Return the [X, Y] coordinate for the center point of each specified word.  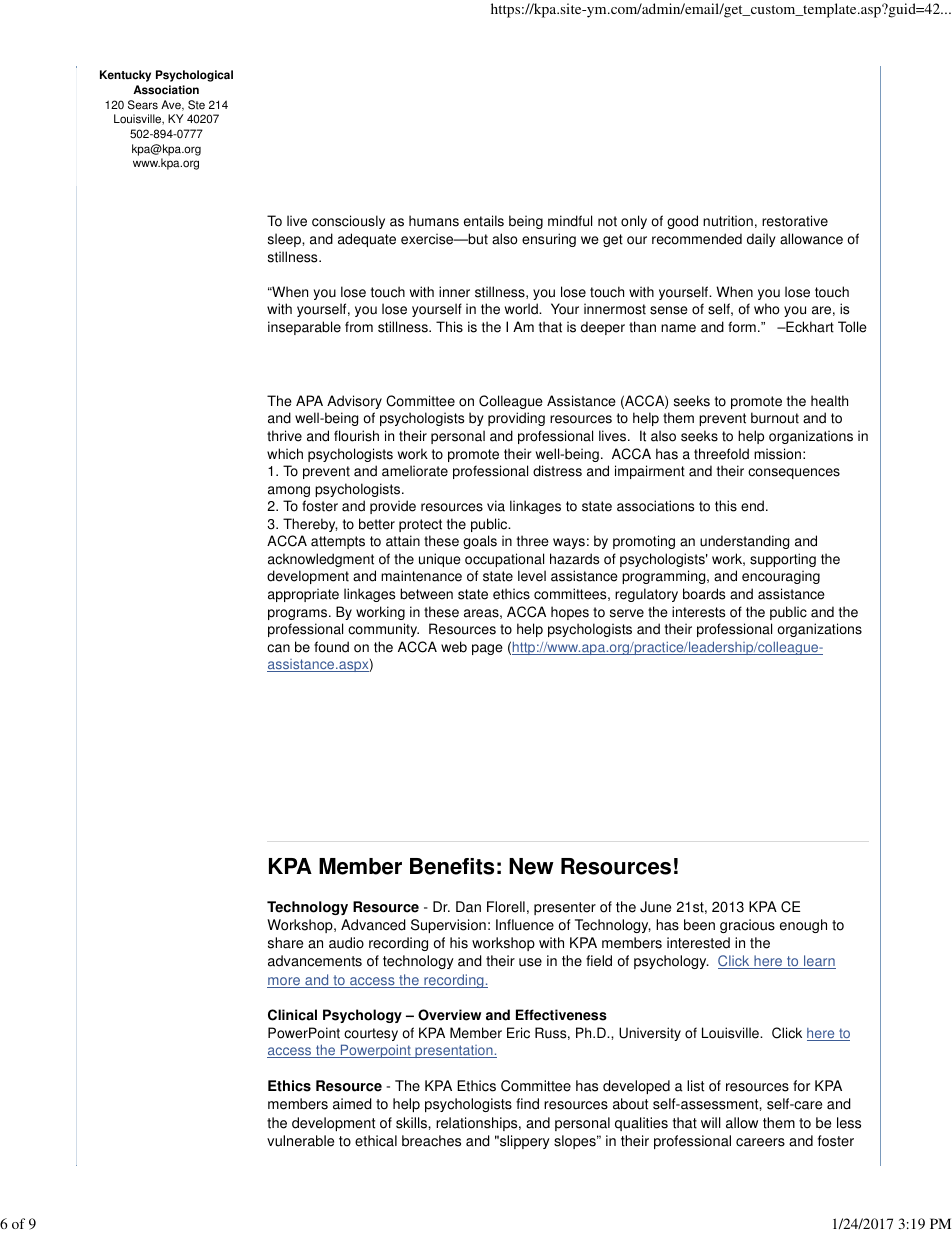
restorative [795, 221]
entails [484, 221]
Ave [172, 105]
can [278, 648]
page [487, 649]
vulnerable [300, 1141]
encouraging [781, 577]
